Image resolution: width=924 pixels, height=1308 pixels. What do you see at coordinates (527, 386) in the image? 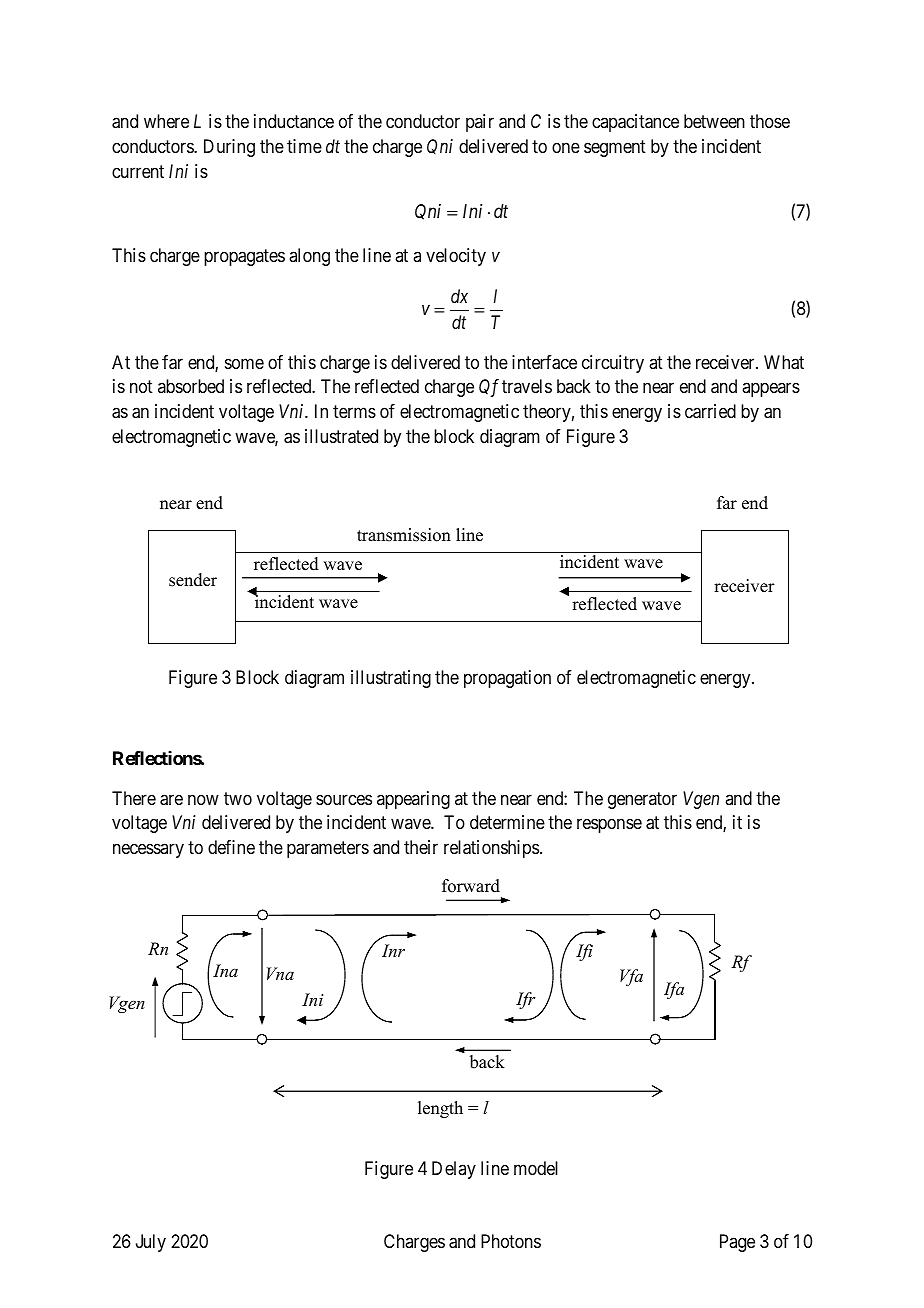
I see `travels` at bounding box center [527, 386].
